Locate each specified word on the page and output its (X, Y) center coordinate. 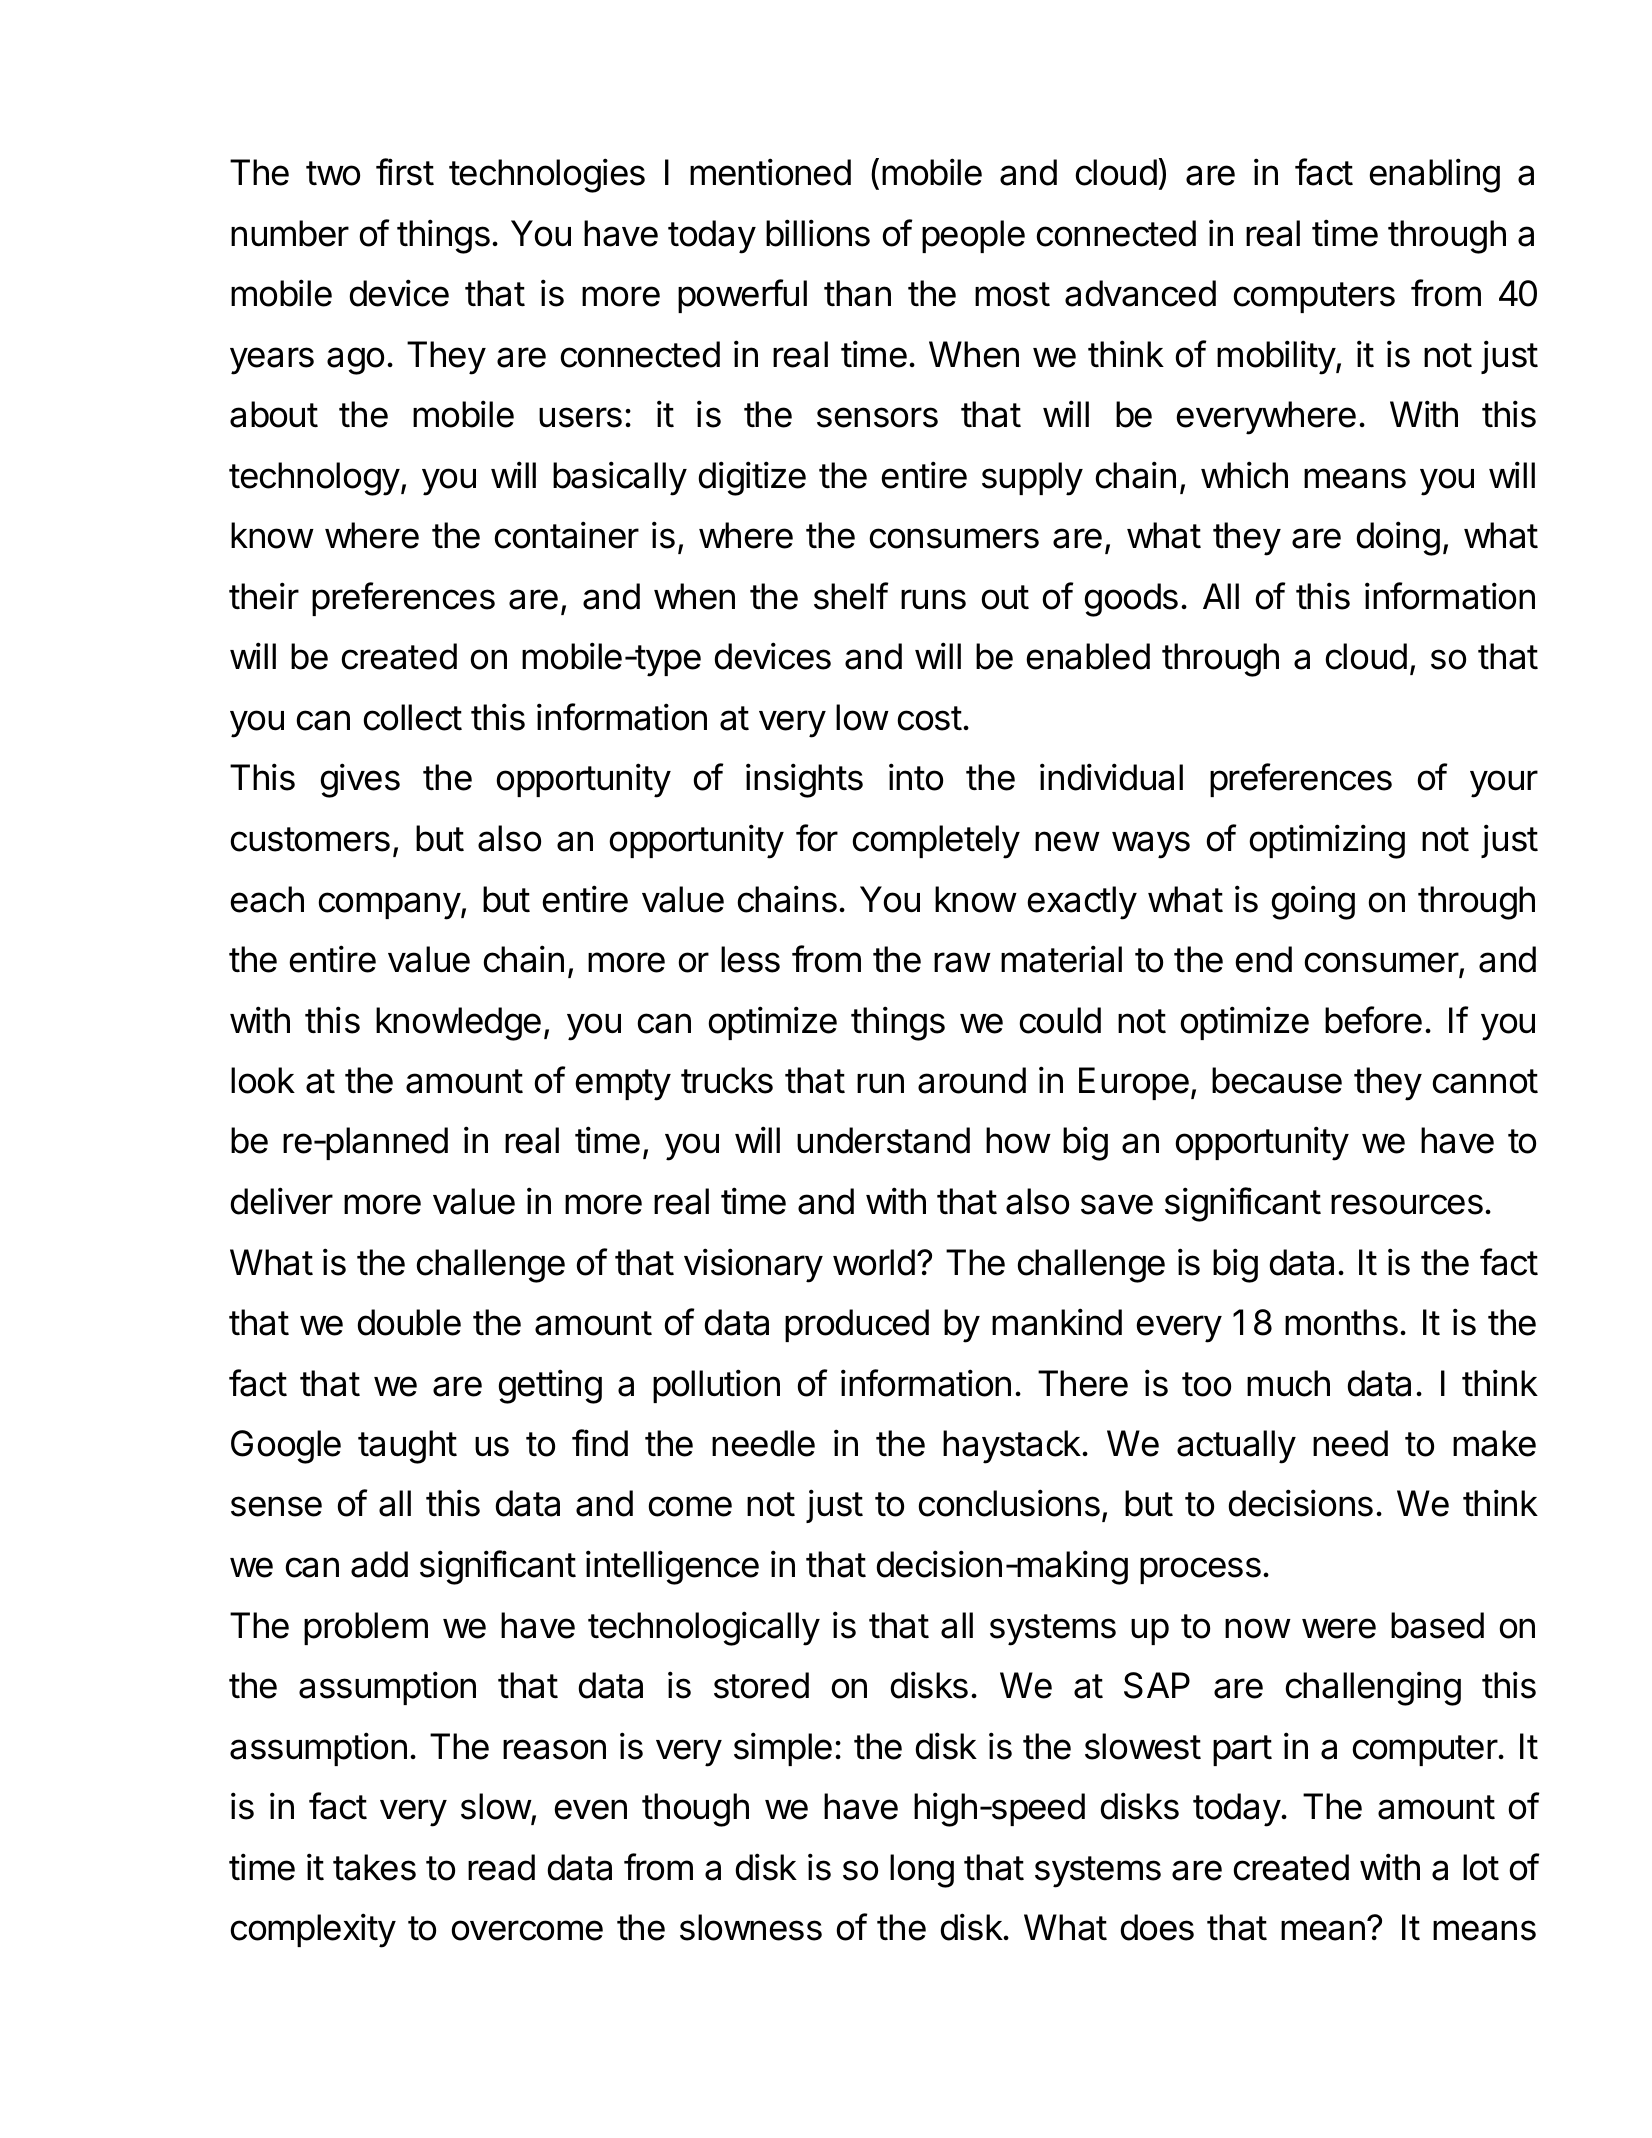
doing (1398, 538)
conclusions (1009, 1503)
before (1373, 1020)
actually (1236, 1447)
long (922, 1871)
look (263, 1080)
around (972, 1080)
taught (407, 1447)
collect (412, 717)
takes (374, 1867)
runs (933, 599)
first (405, 172)
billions (818, 233)
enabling (1434, 175)
